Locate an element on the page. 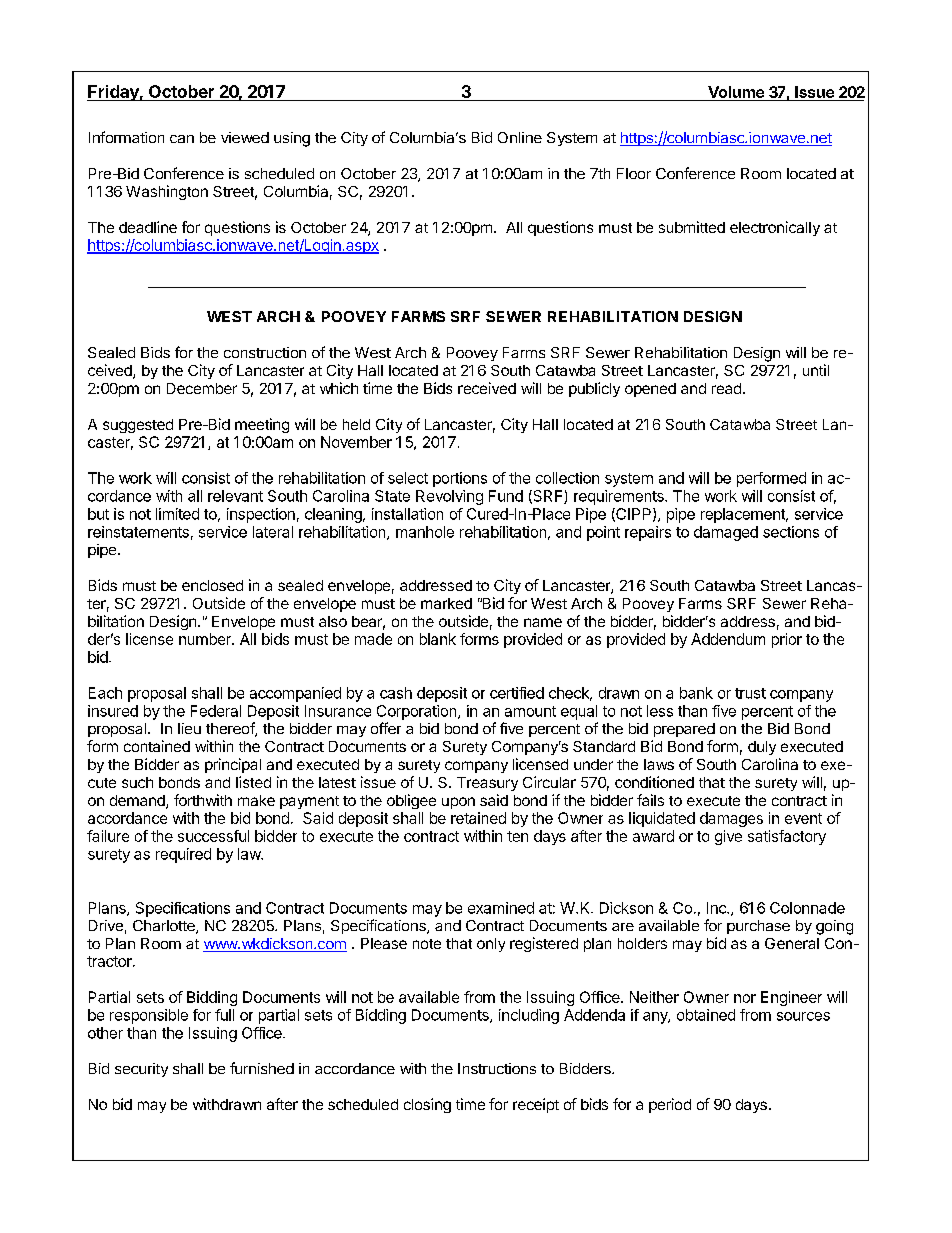  Instructions is located at coordinates (497, 1068).
